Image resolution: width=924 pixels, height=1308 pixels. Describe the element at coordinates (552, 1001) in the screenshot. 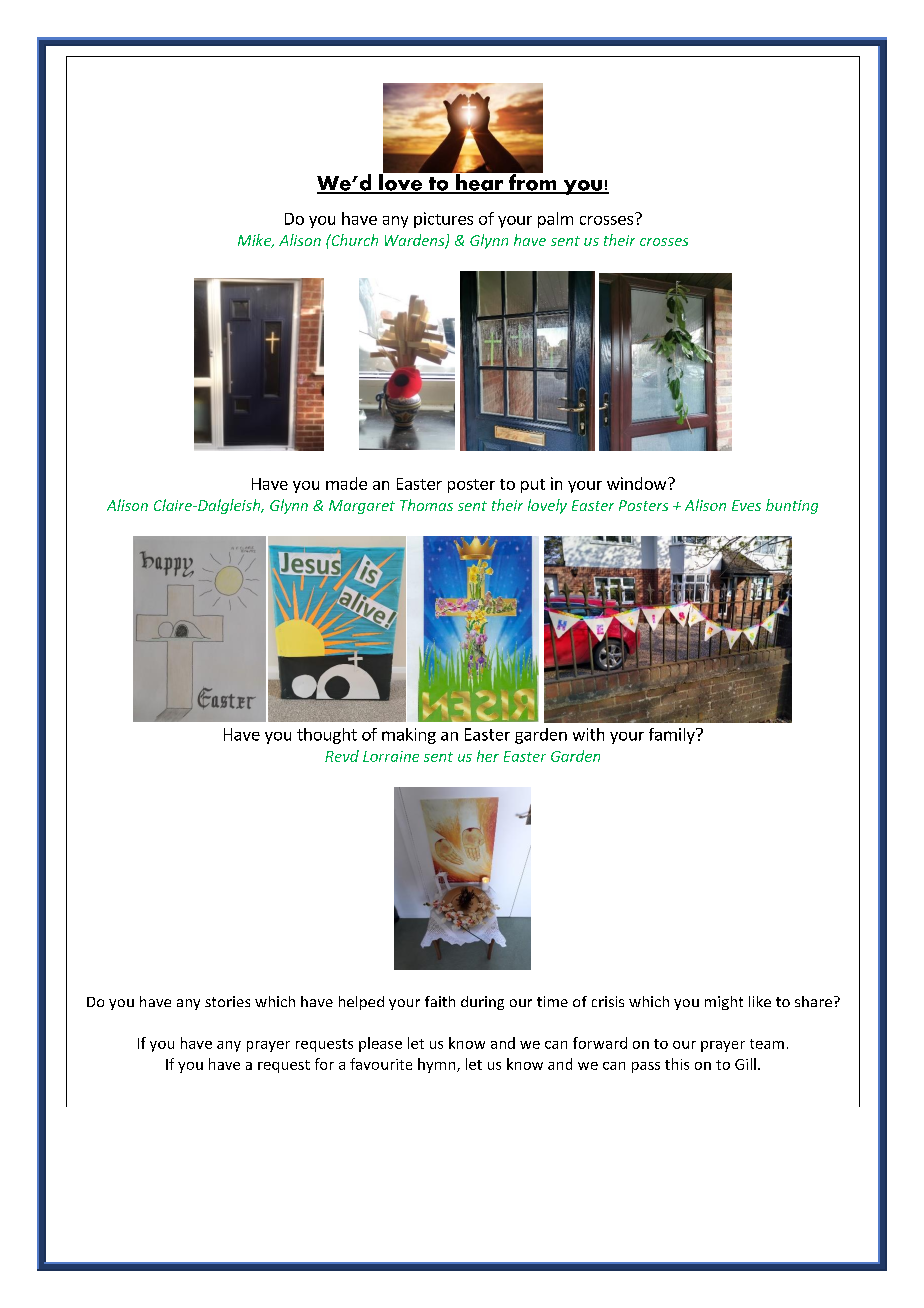

I see `time` at that location.
